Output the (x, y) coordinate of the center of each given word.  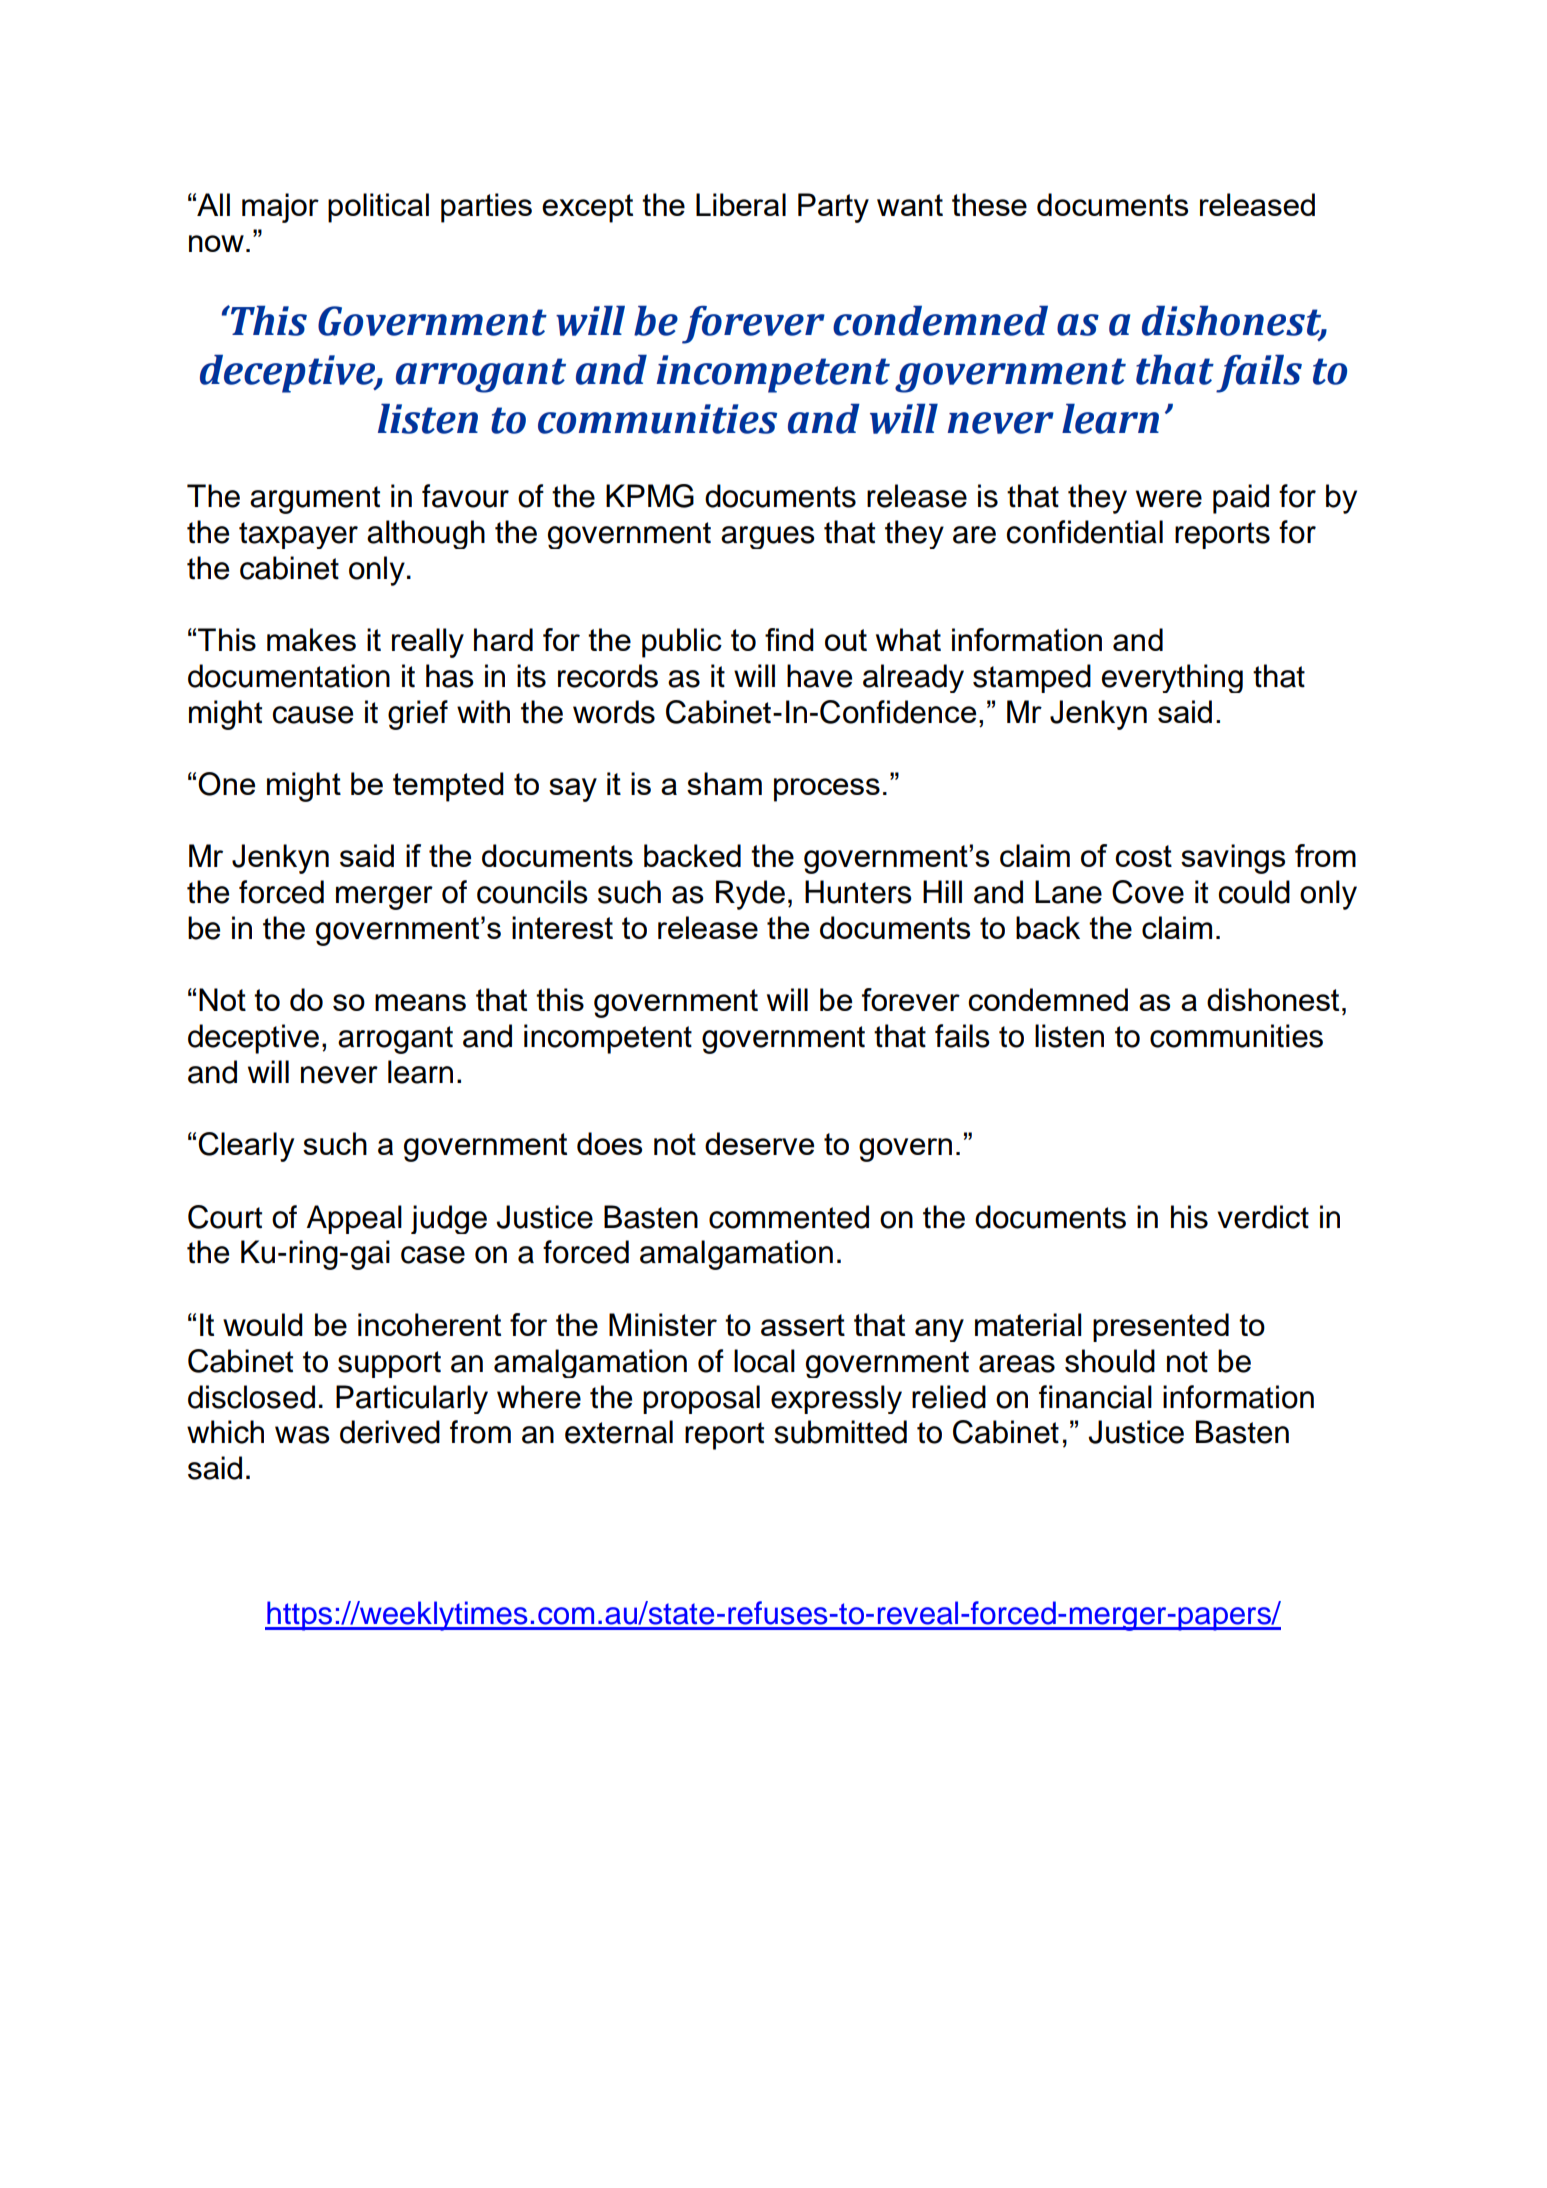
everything (1172, 678)
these (989, 204)
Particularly (412, 1399)
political (378, 208)
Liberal (741, 204)
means (420, 1002)
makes (311, 639)
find (789, 639)
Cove (1148, 892)
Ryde (750, 895)
